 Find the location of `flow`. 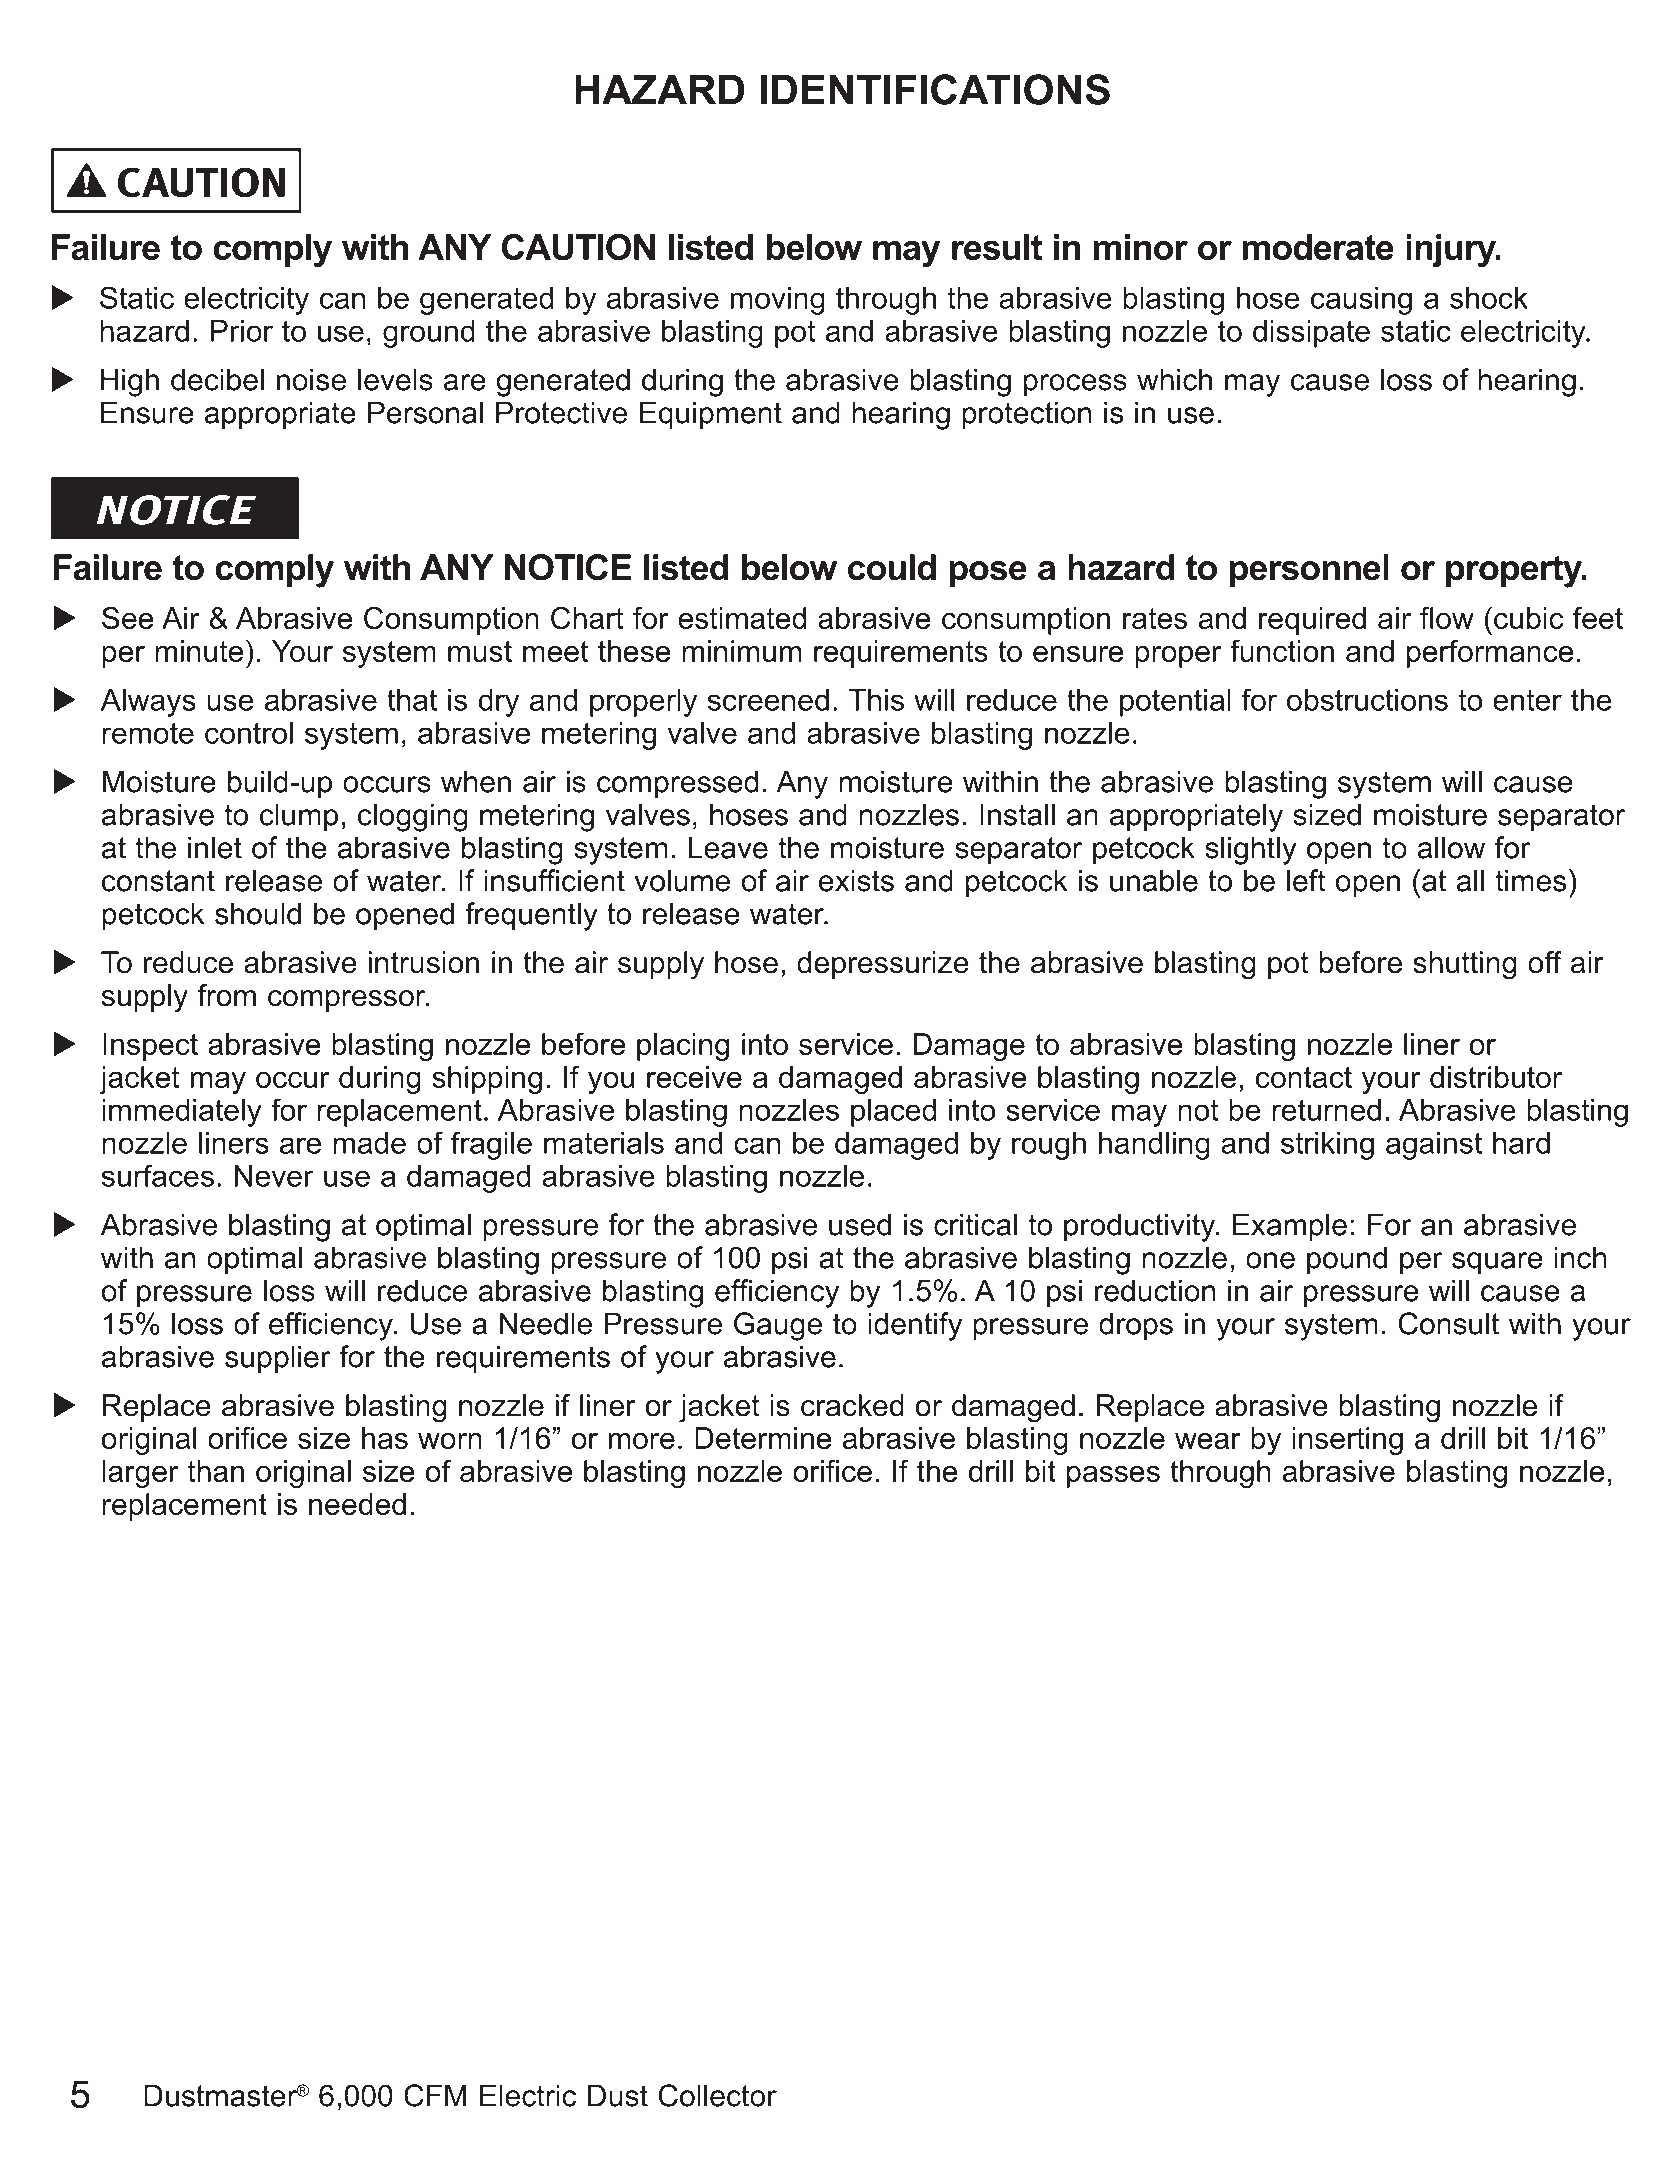

flow is located at coordinates (1447, 618).
